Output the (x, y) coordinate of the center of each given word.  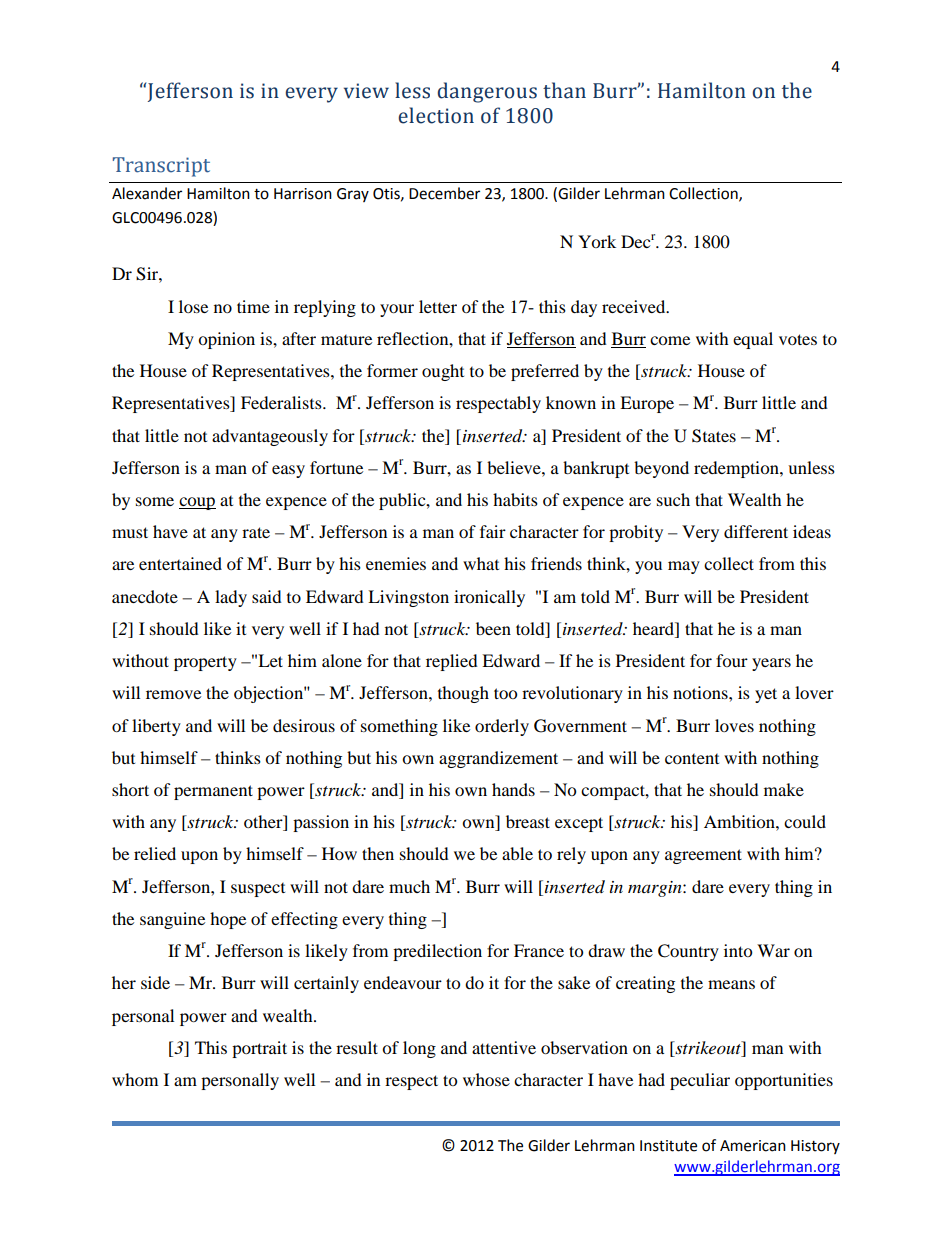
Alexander (147, 193)
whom (135, 1079)
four (732, 660)
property (205, 663)
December (444, 193)
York (597, 241)
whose (486, 1079)
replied (452, 662)
